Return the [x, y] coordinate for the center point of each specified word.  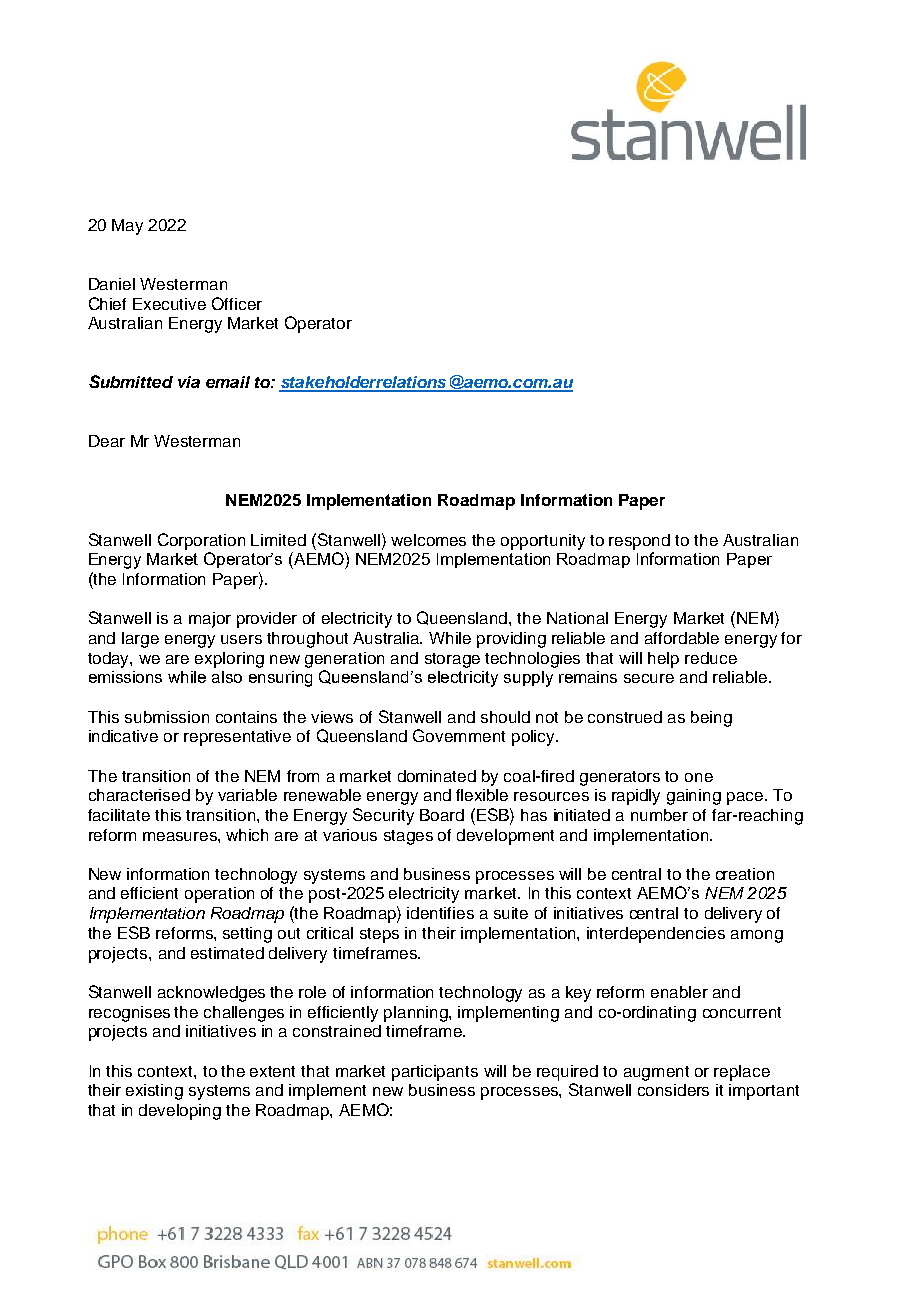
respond [639, 542]
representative [237, 738]
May [127, 227]
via [189, 382]
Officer [237, 303]
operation [219, 895]
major [210, 620]
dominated [437, 776]
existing [154, 1092]
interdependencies [656, 935]
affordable [682, 638]
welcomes [428, 540]
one [699, 777]
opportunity [543, 542]
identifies [440, 913]
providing [511, 640]
